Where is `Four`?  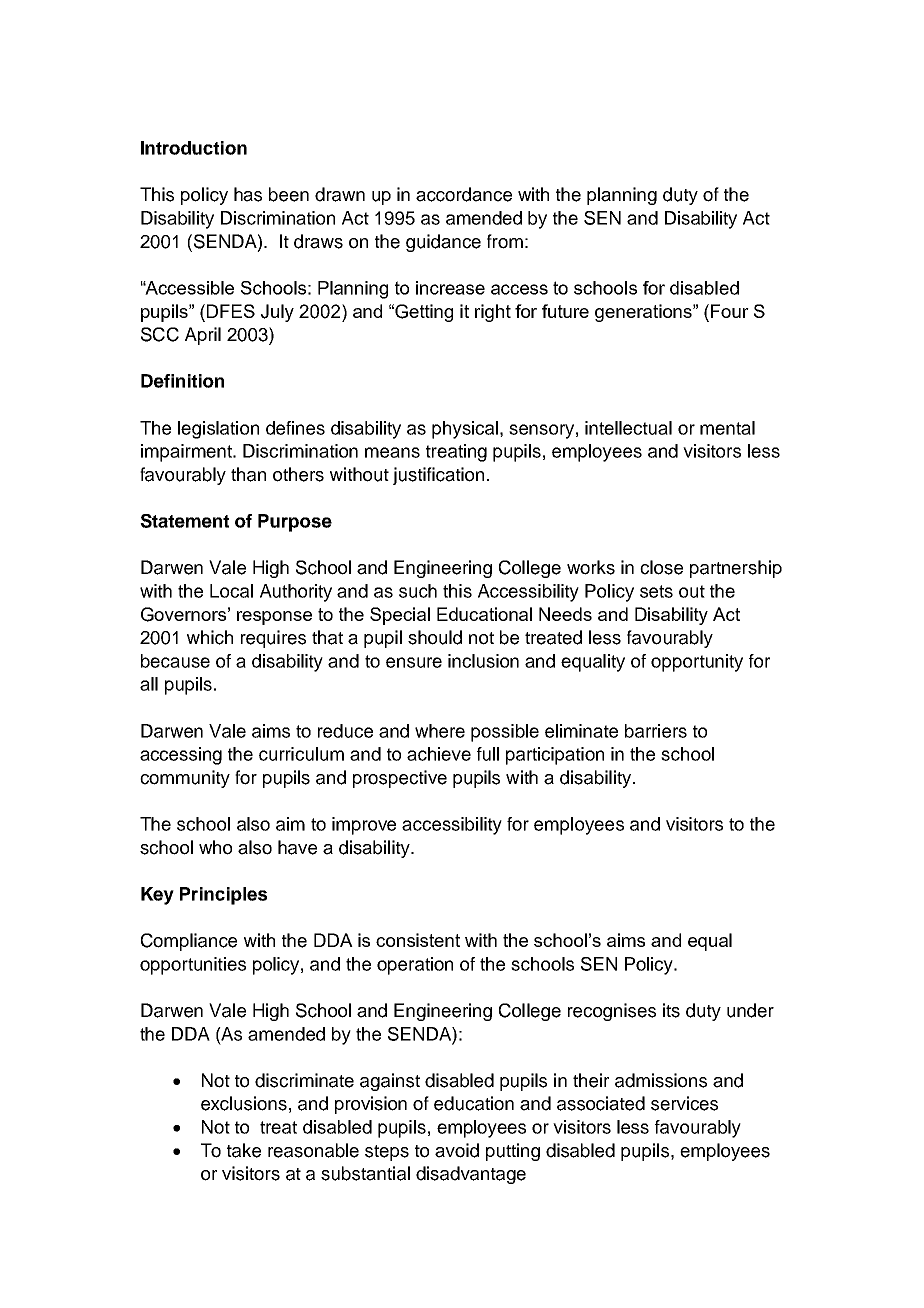 Four is located at coordinates (730, 311).
